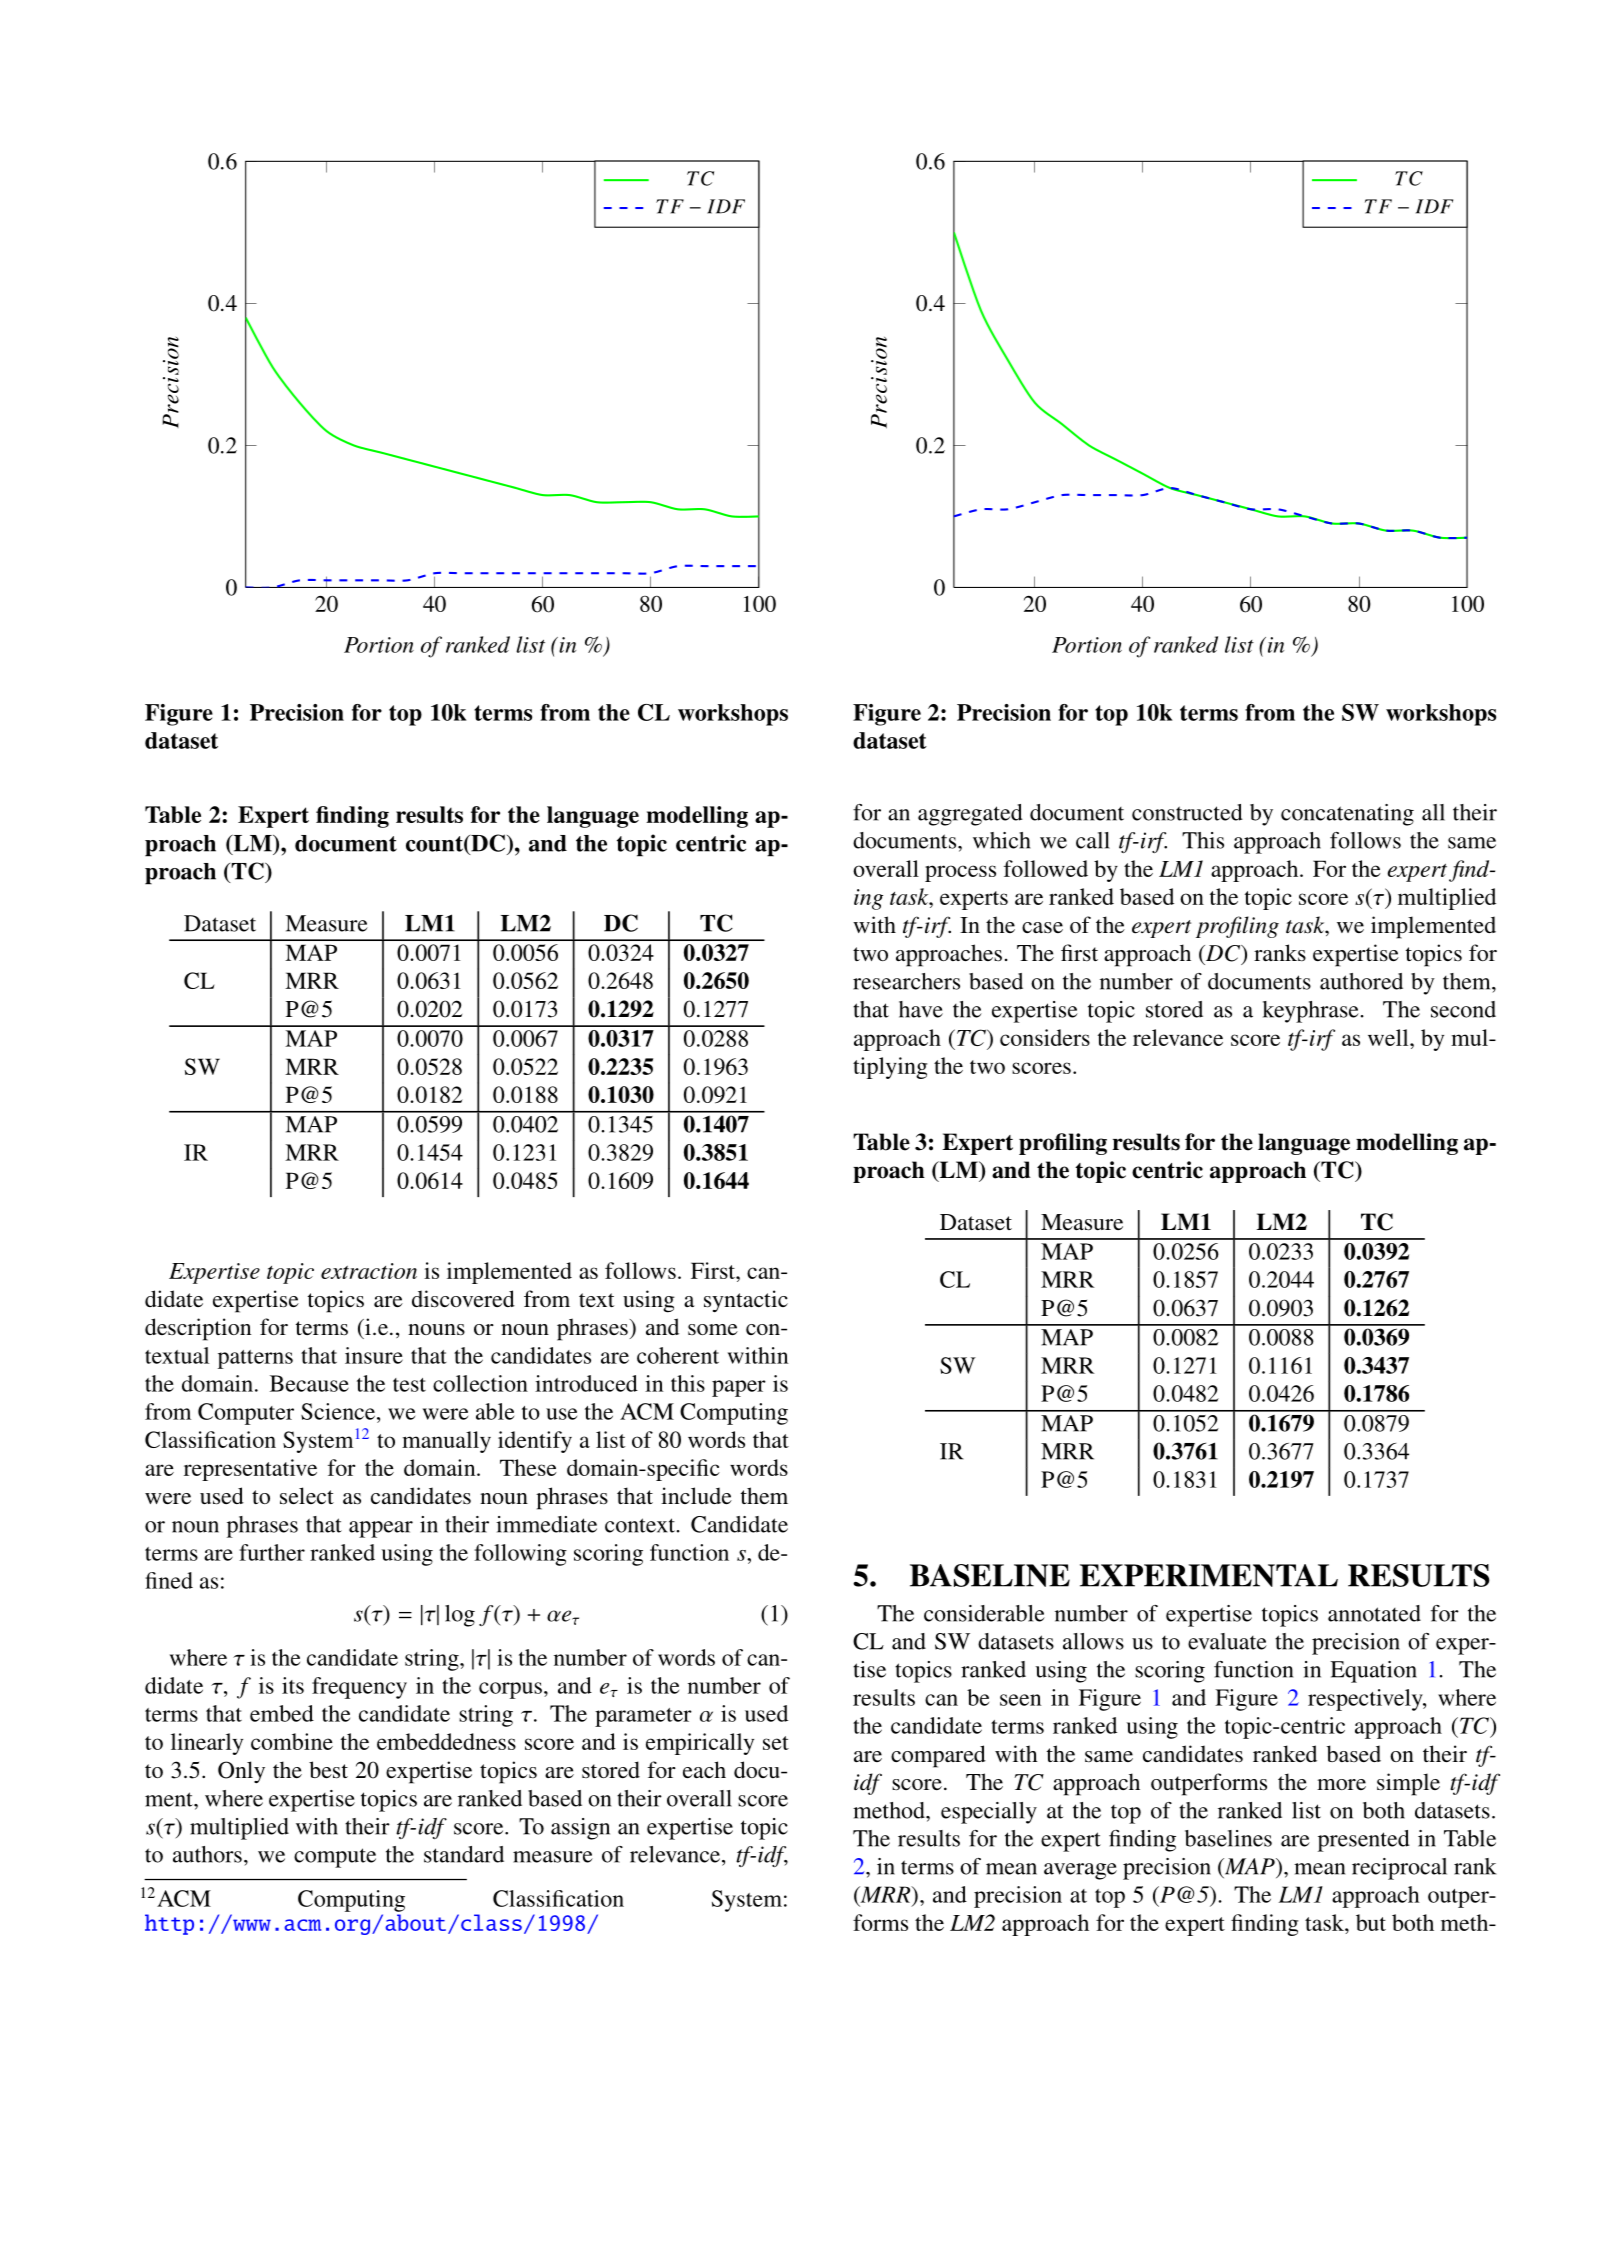 The width and height of the page is (1602, 2266). I want to click on log, so click(460, 1616).
